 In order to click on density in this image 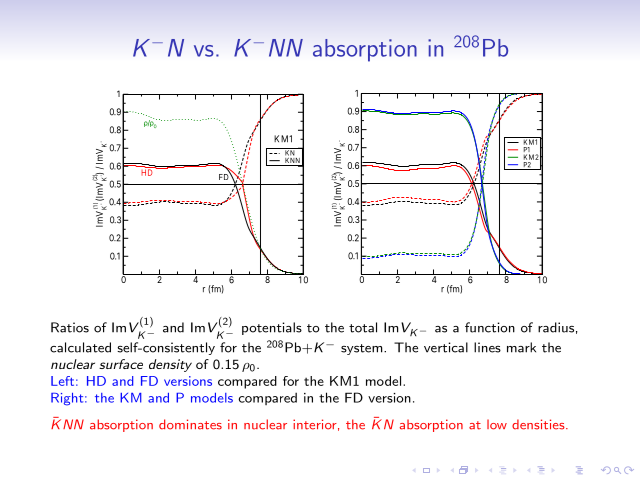, I will do `click(170, 365)`.
